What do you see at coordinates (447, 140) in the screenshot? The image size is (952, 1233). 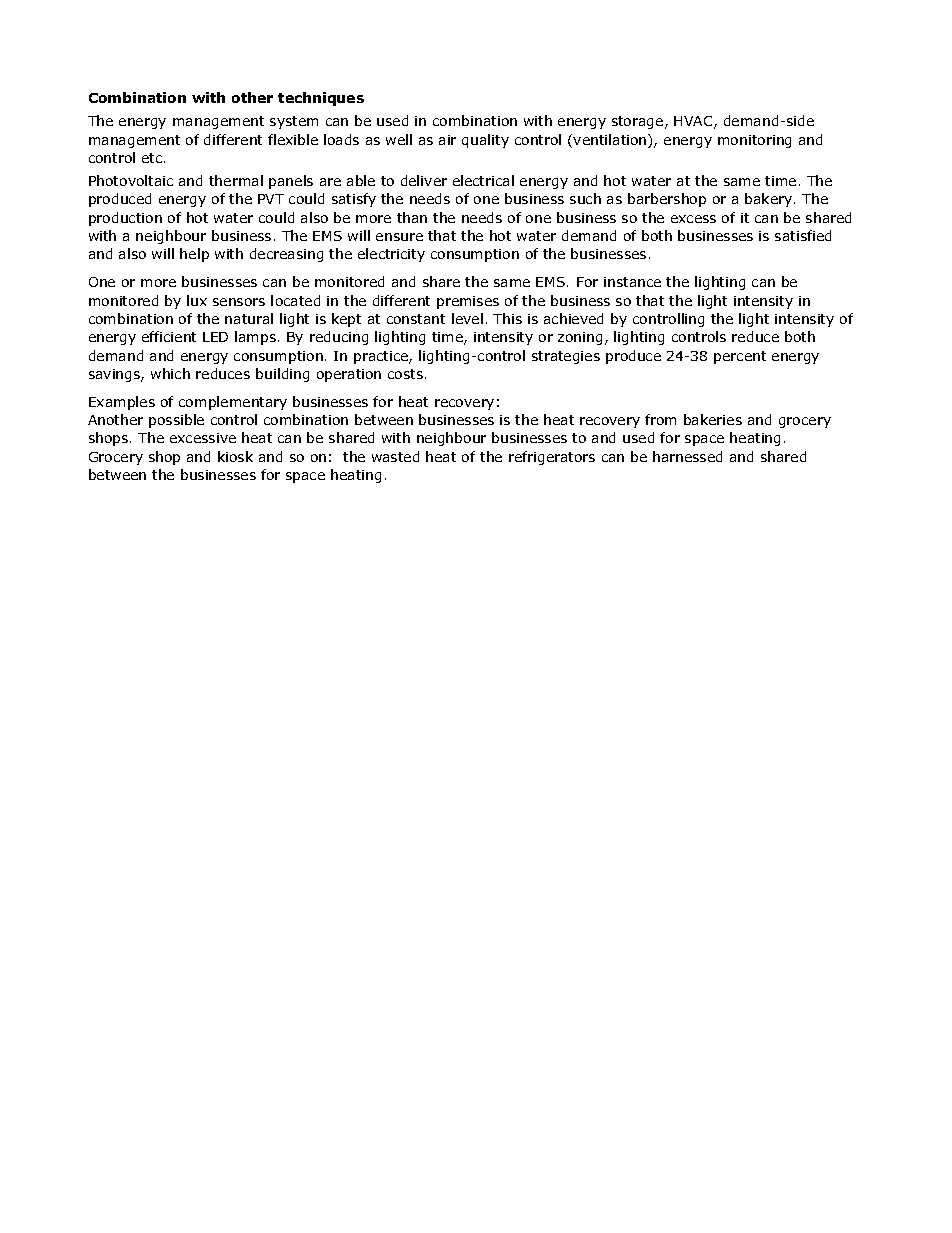 I see `air` at bounding box center [447, 140].
